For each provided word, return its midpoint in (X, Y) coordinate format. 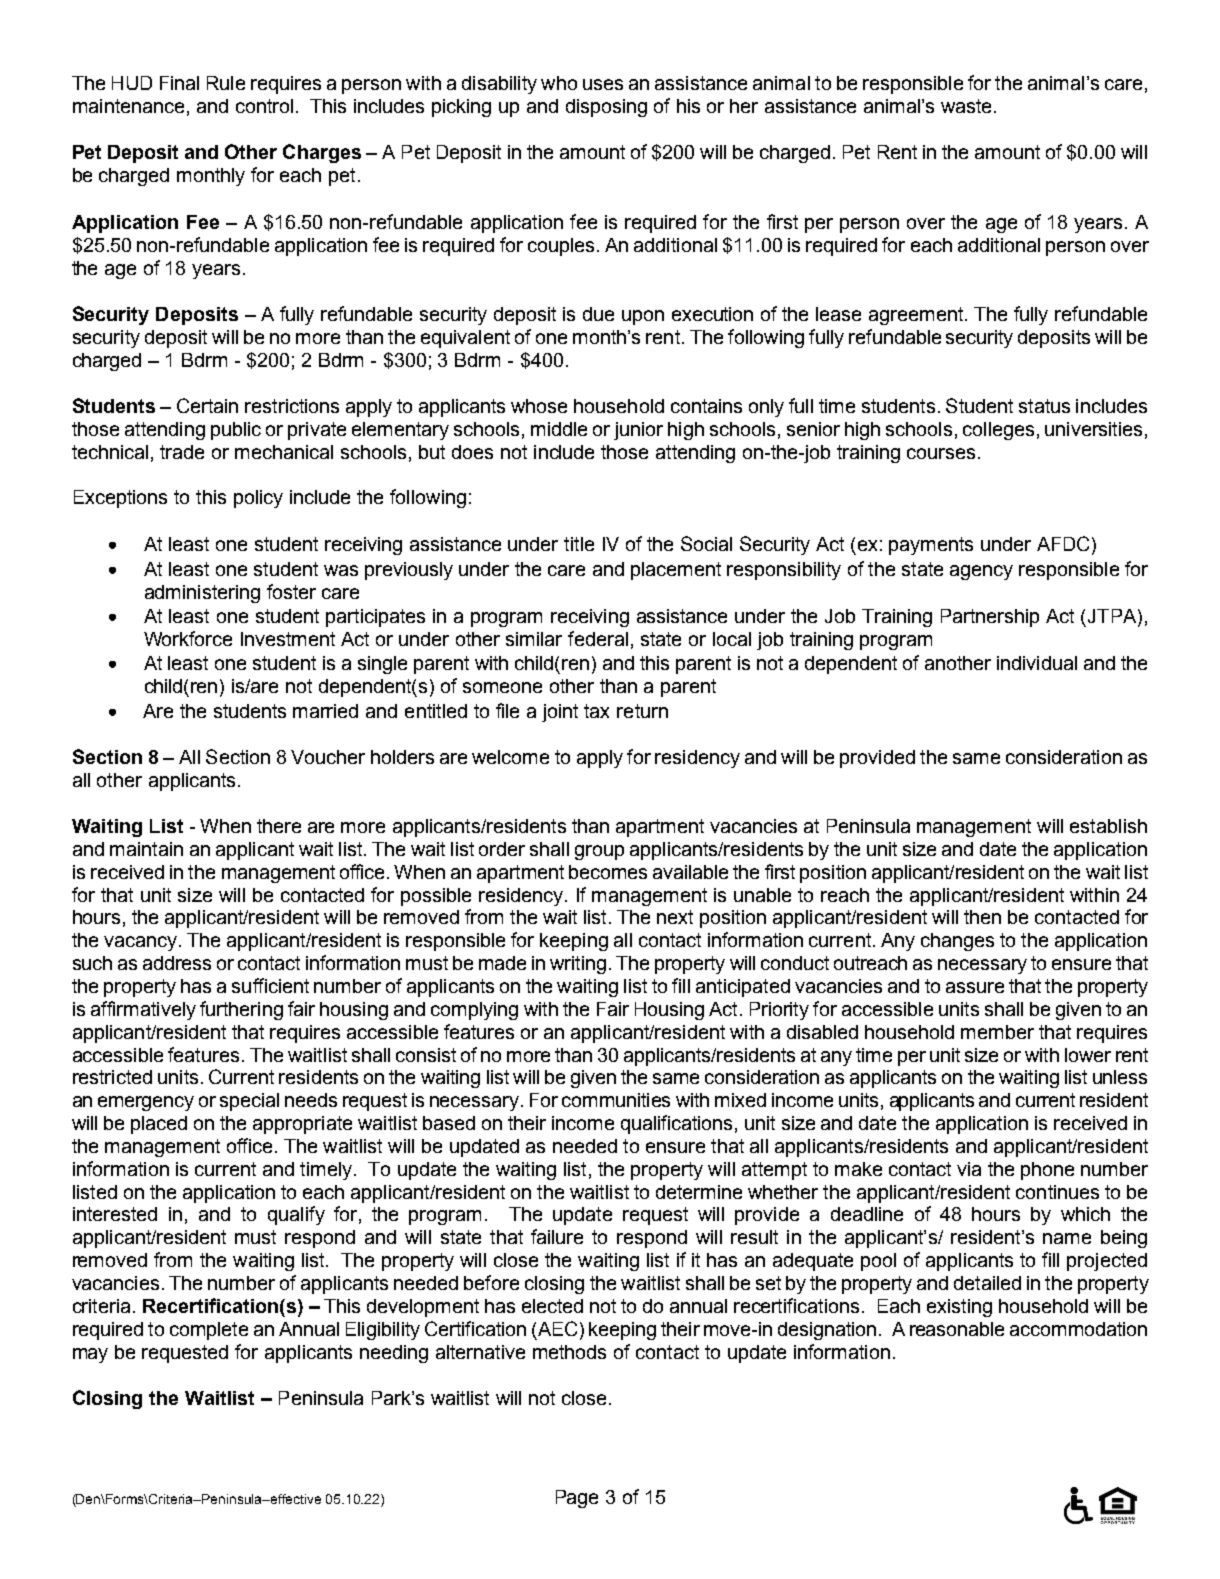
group (599, 852)
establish (1108, 826)
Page (577, 1499)
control (264, 106)
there (279, 826)
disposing (606, 108)
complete (209, 1331)
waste (968, 106)
